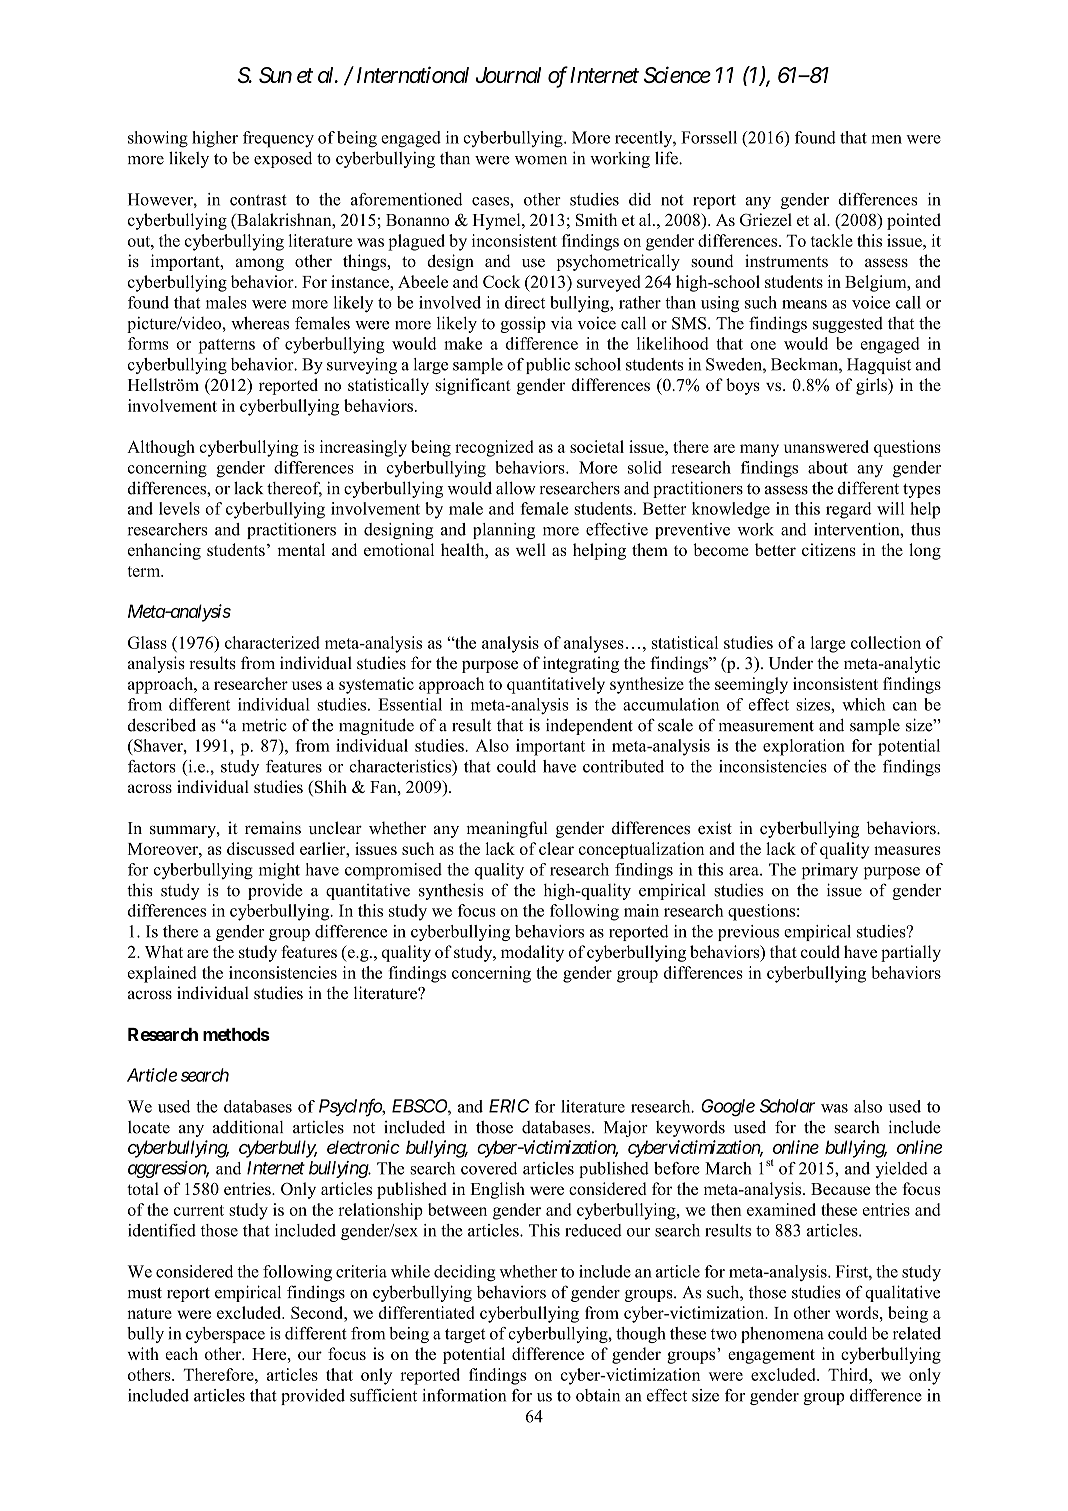  I want to click on independent, so click(589, 726).
